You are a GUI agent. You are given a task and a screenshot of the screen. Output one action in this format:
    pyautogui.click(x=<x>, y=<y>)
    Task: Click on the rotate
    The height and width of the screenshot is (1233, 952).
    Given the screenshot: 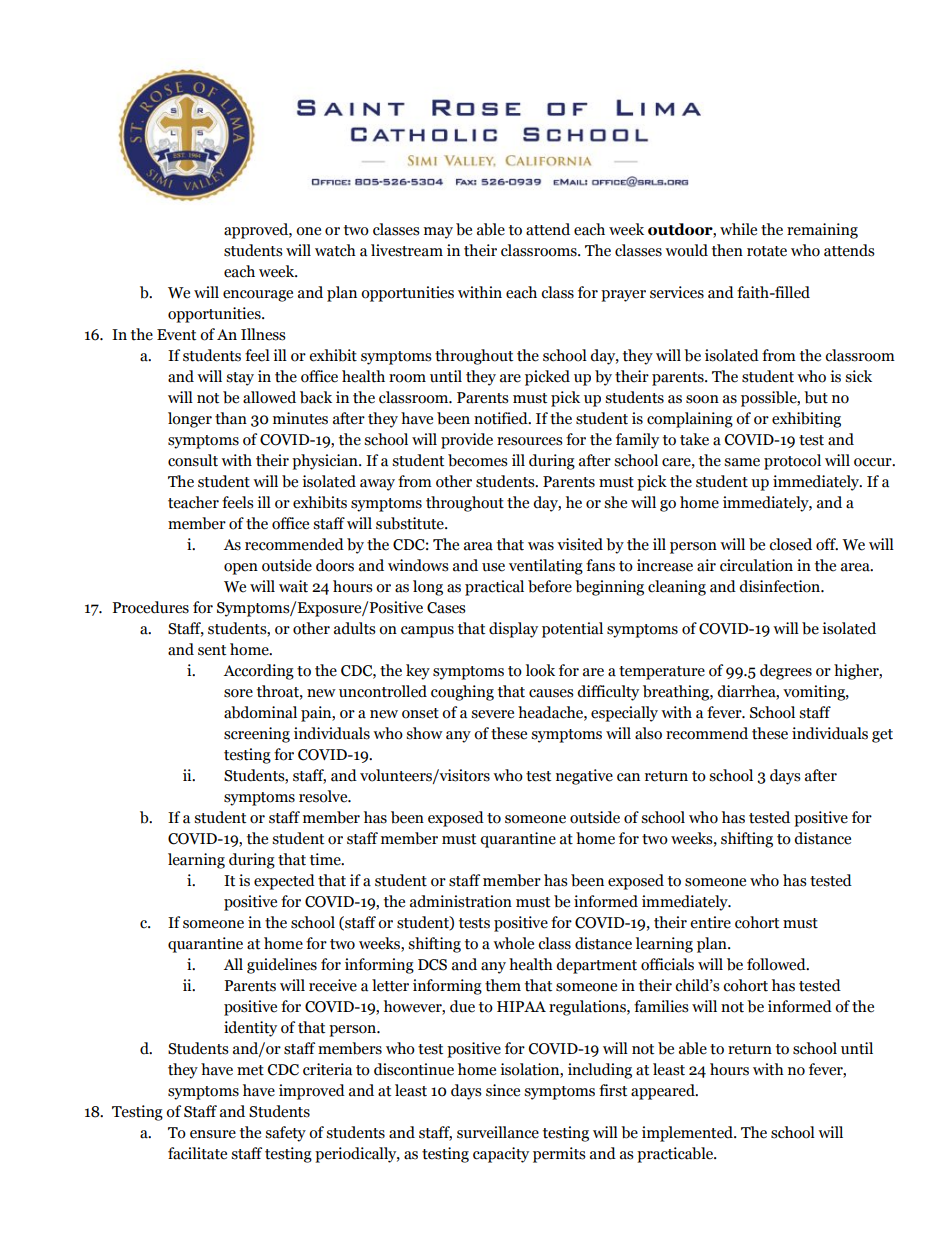 What is the action you would take?
    pyautogui.click(x=767, y=251)
